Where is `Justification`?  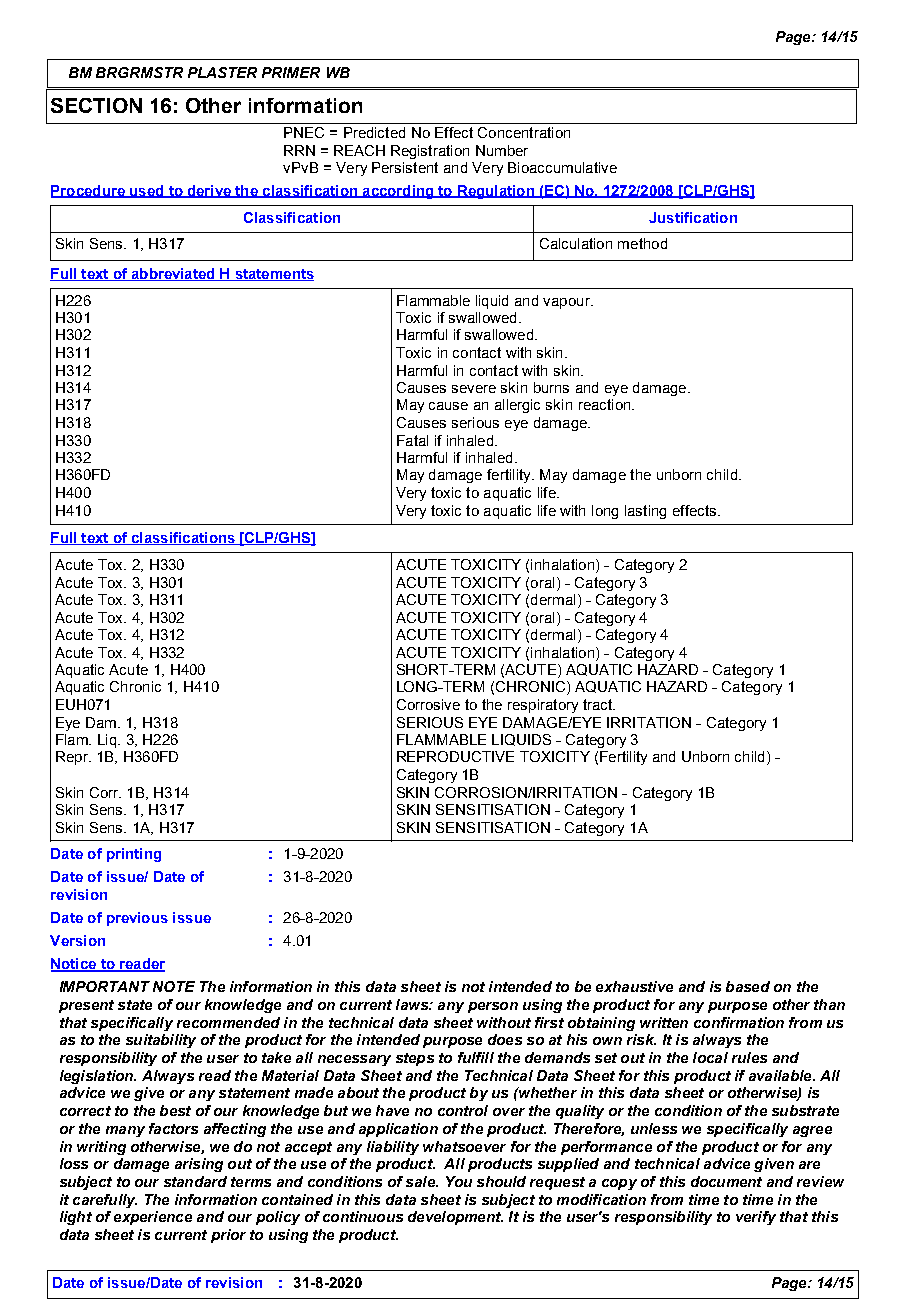 Justification is located at coordinates (693, 217).
